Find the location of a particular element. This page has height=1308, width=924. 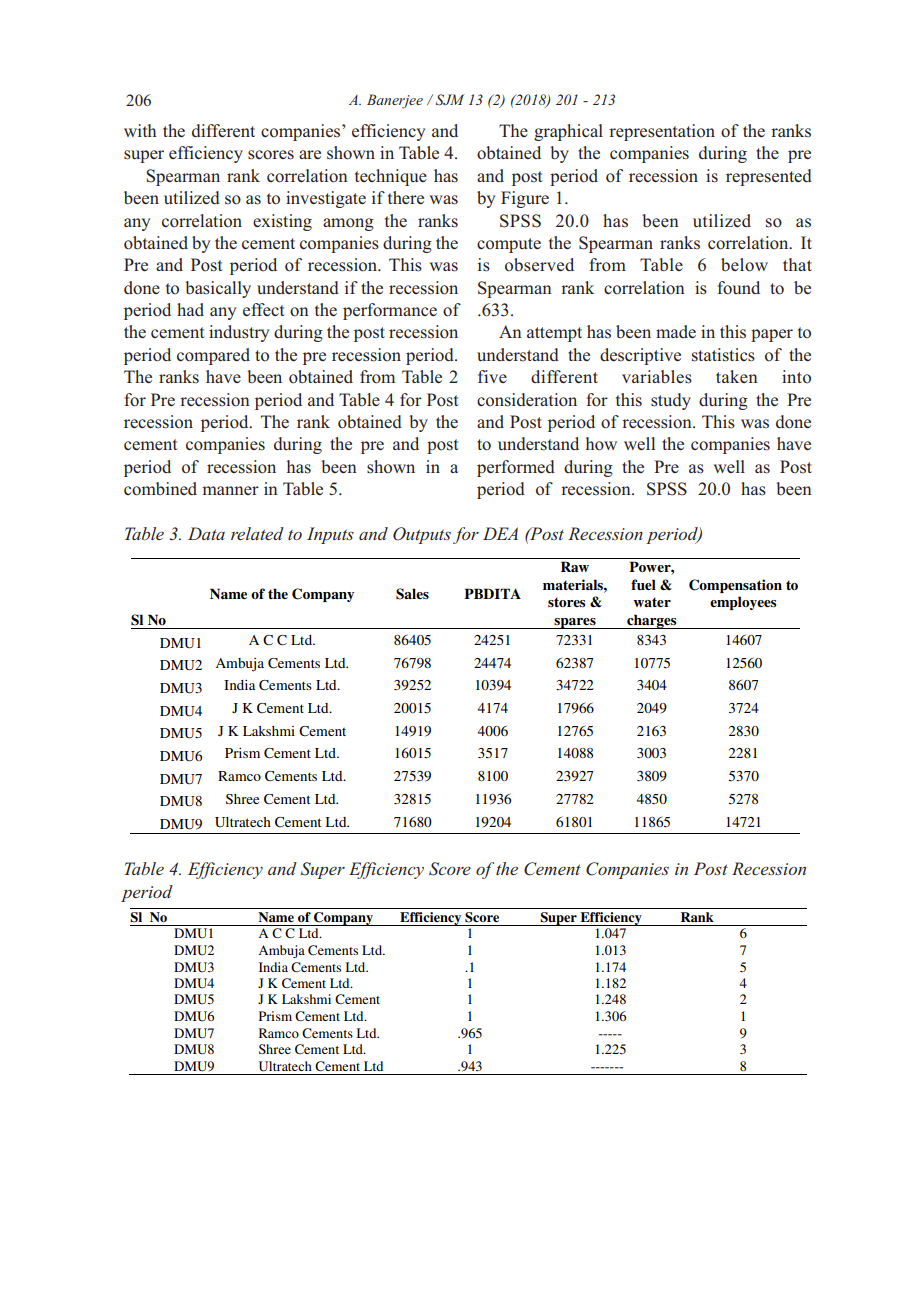

performed is located at coordinates (516, 468).
